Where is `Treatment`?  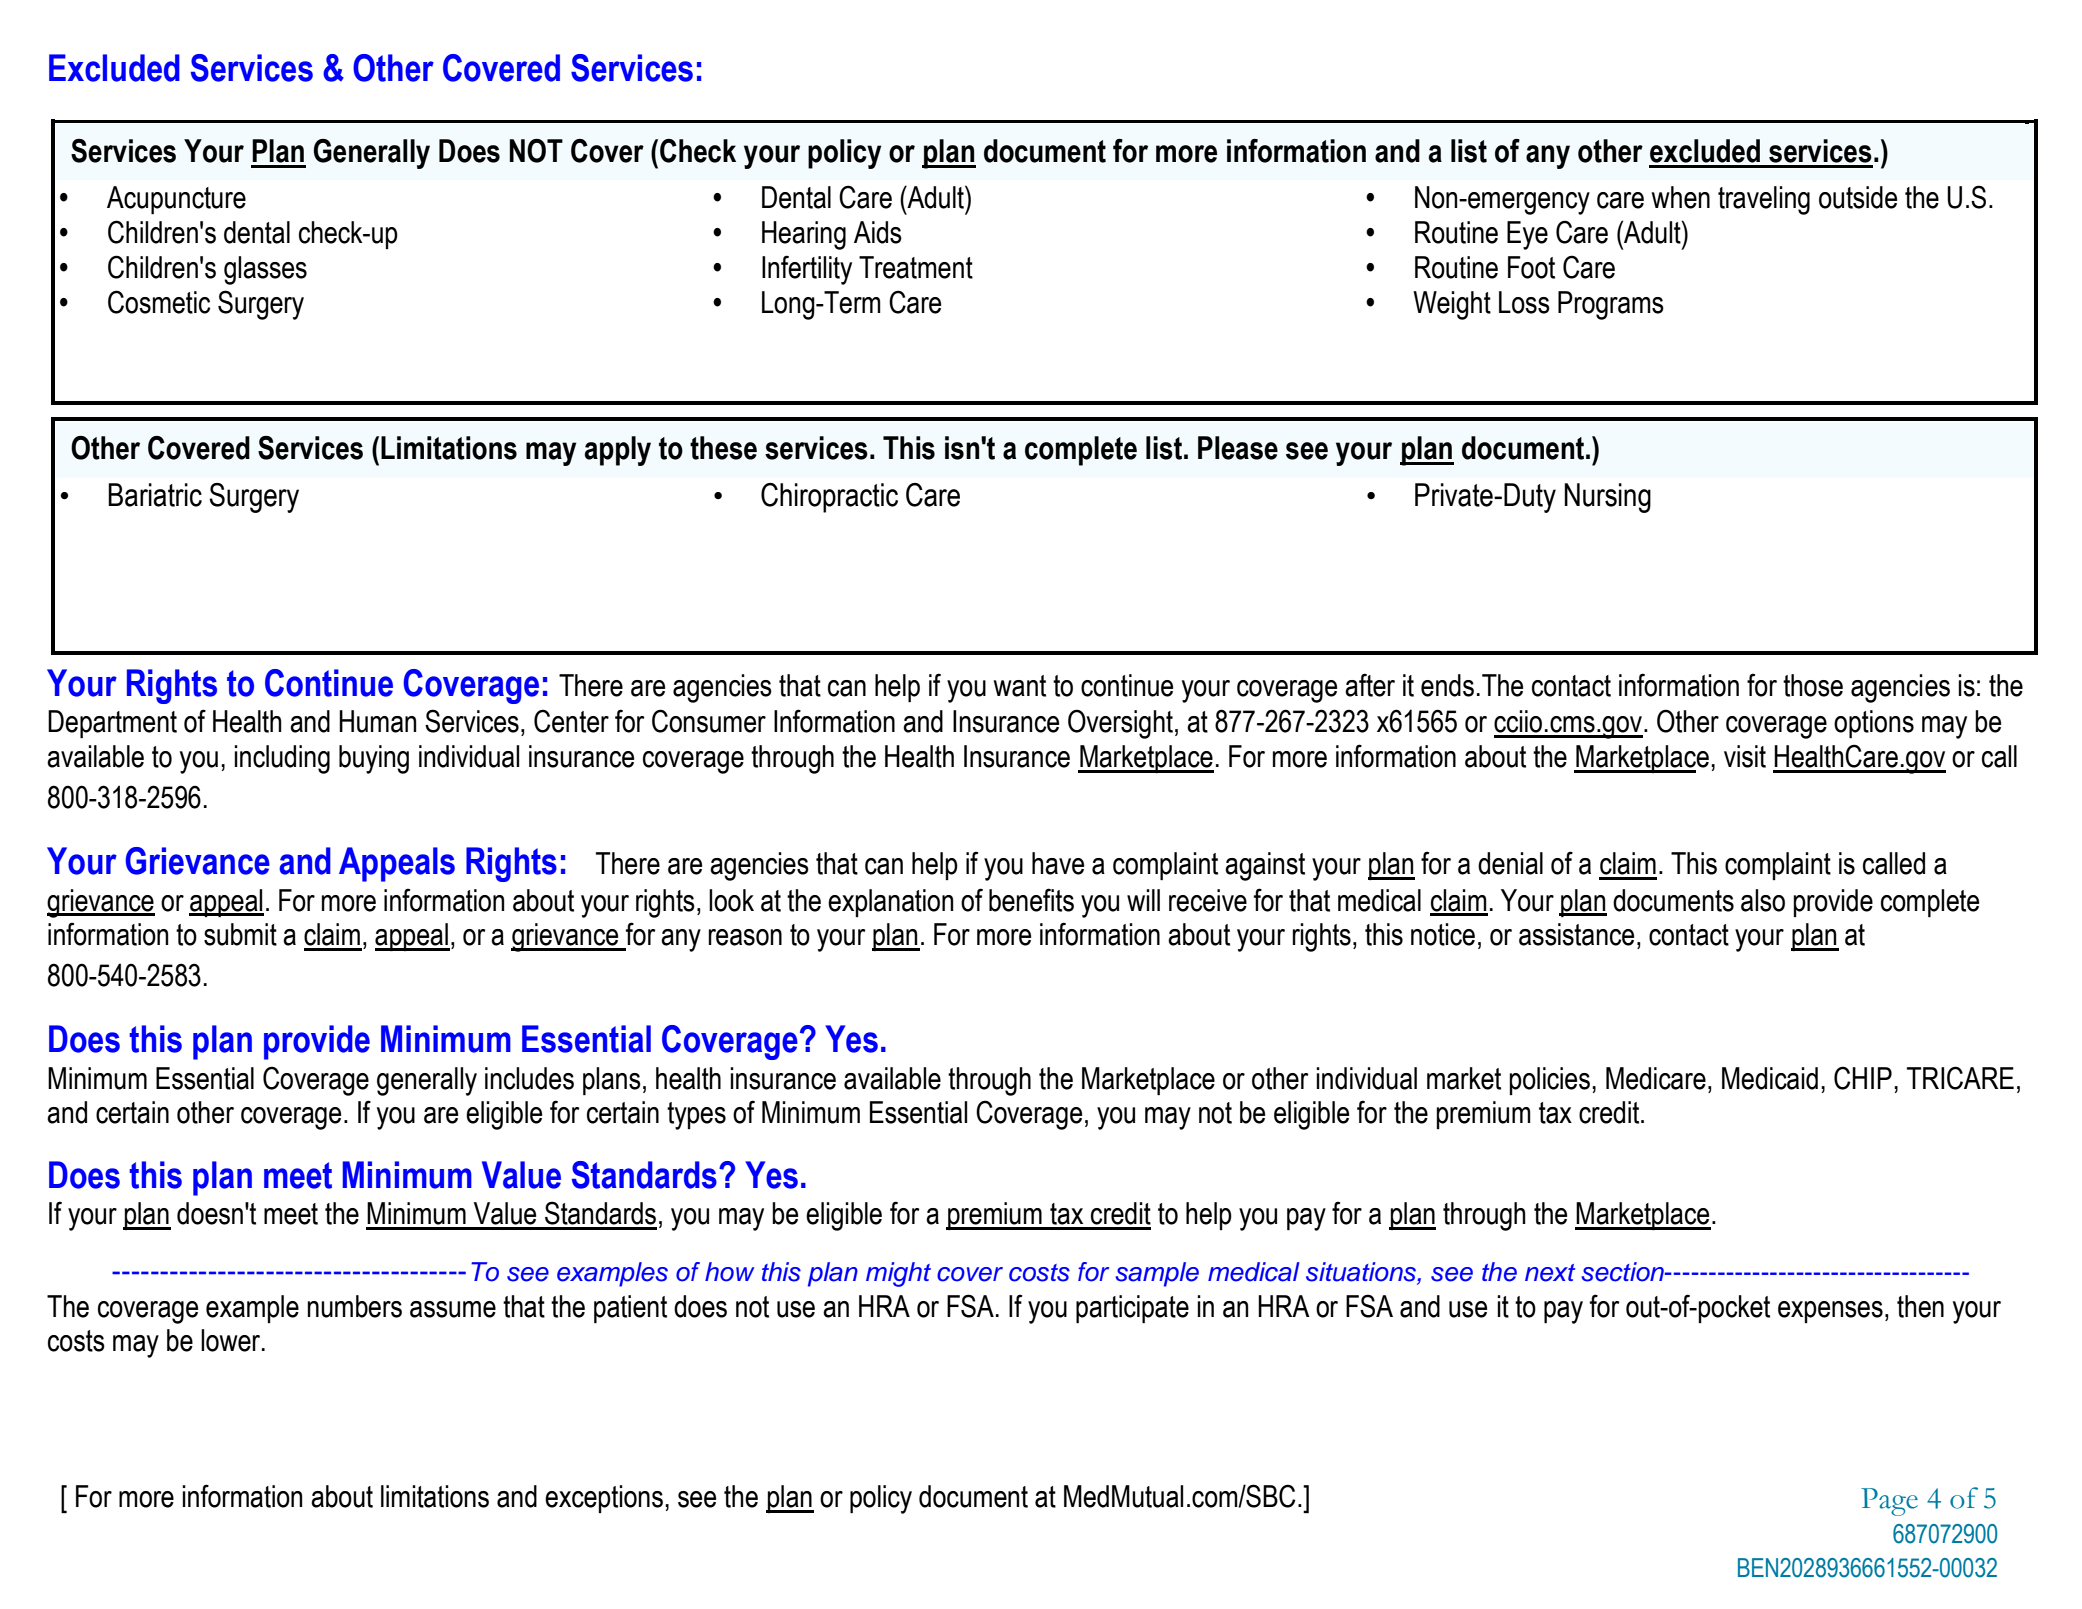
Treatment is located at coordinates (916, 267).
